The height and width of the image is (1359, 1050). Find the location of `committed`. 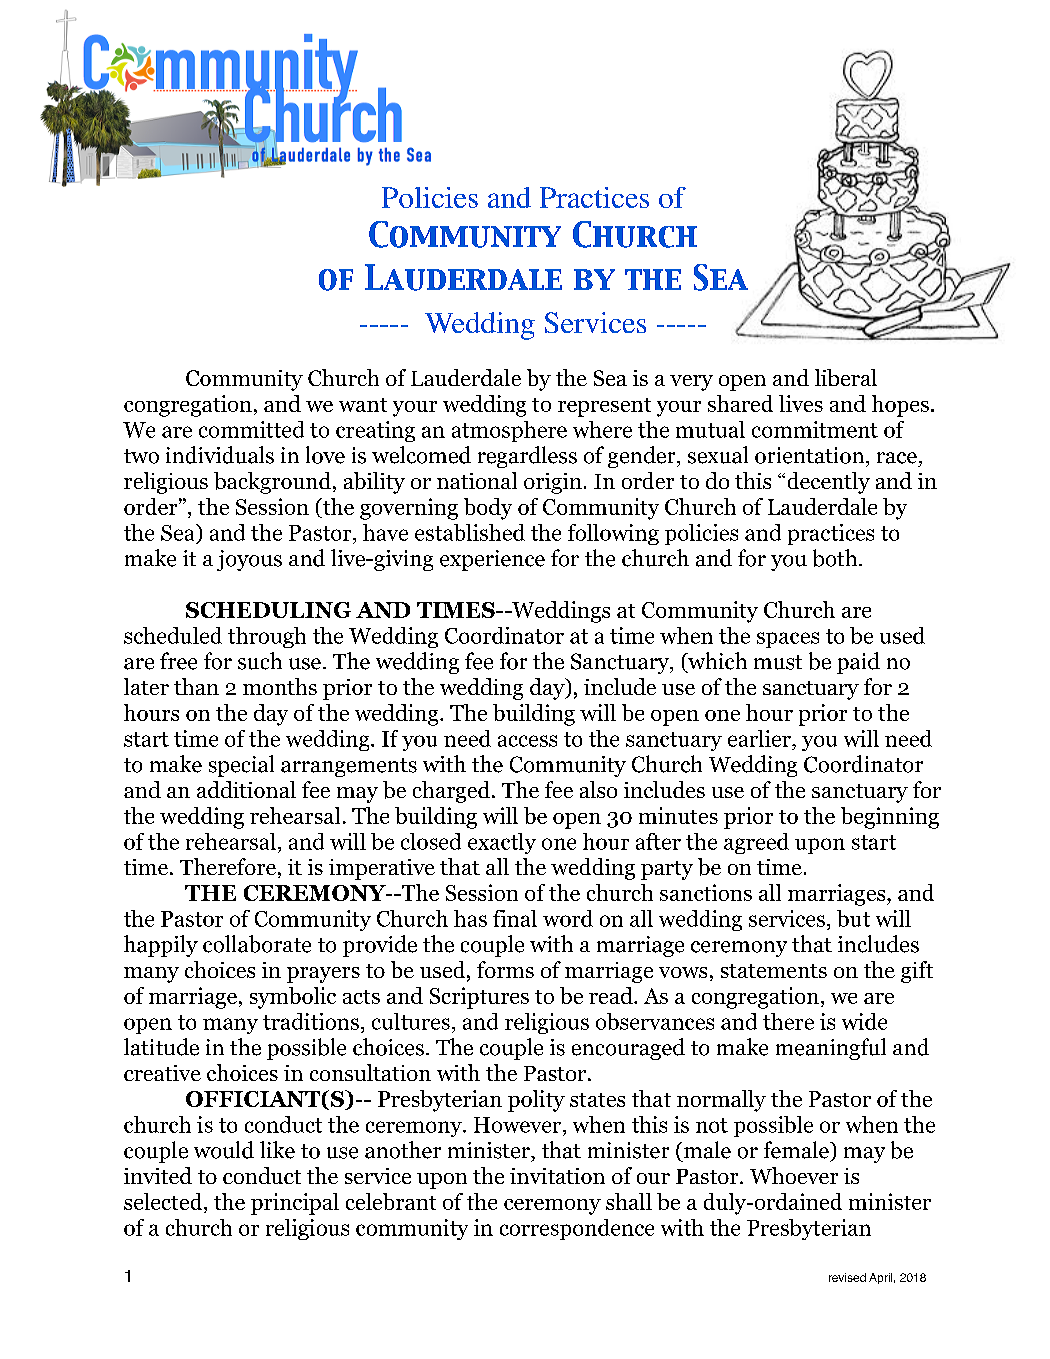

committed is located at coordinates (251, 429).
